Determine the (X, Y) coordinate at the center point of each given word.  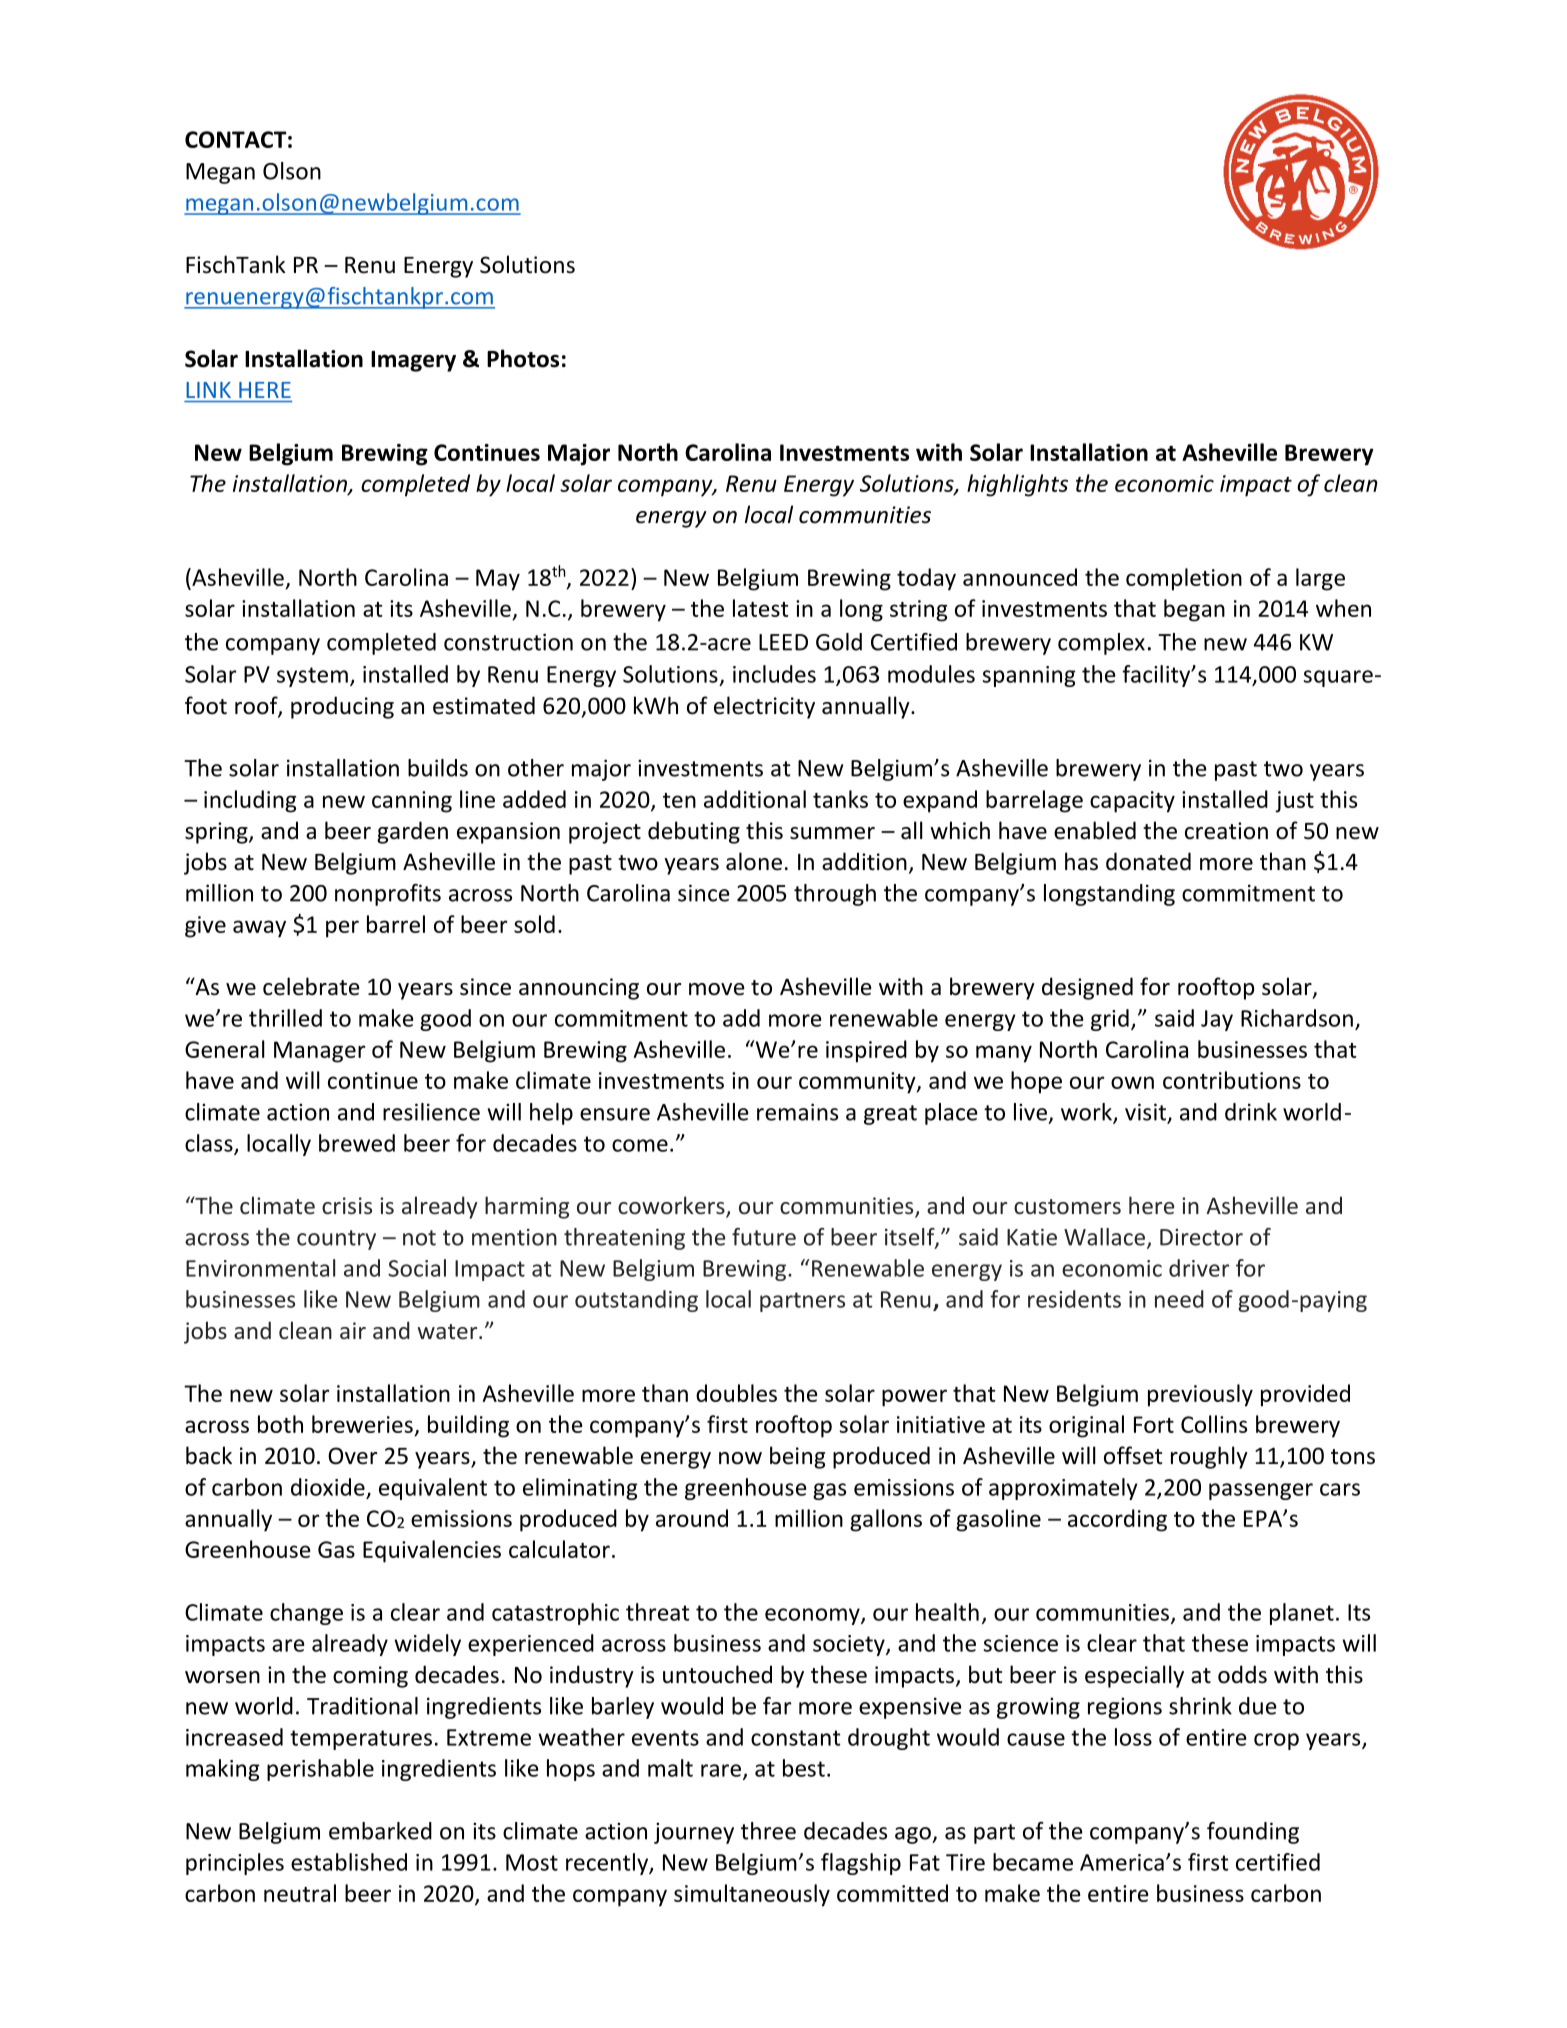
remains (797, 1112)
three (768, 1831)
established (349, 1862)
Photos (523, 358)
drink (1251, 1112)
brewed (357, 1143)
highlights (1017, 485)
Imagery (413, 361)
